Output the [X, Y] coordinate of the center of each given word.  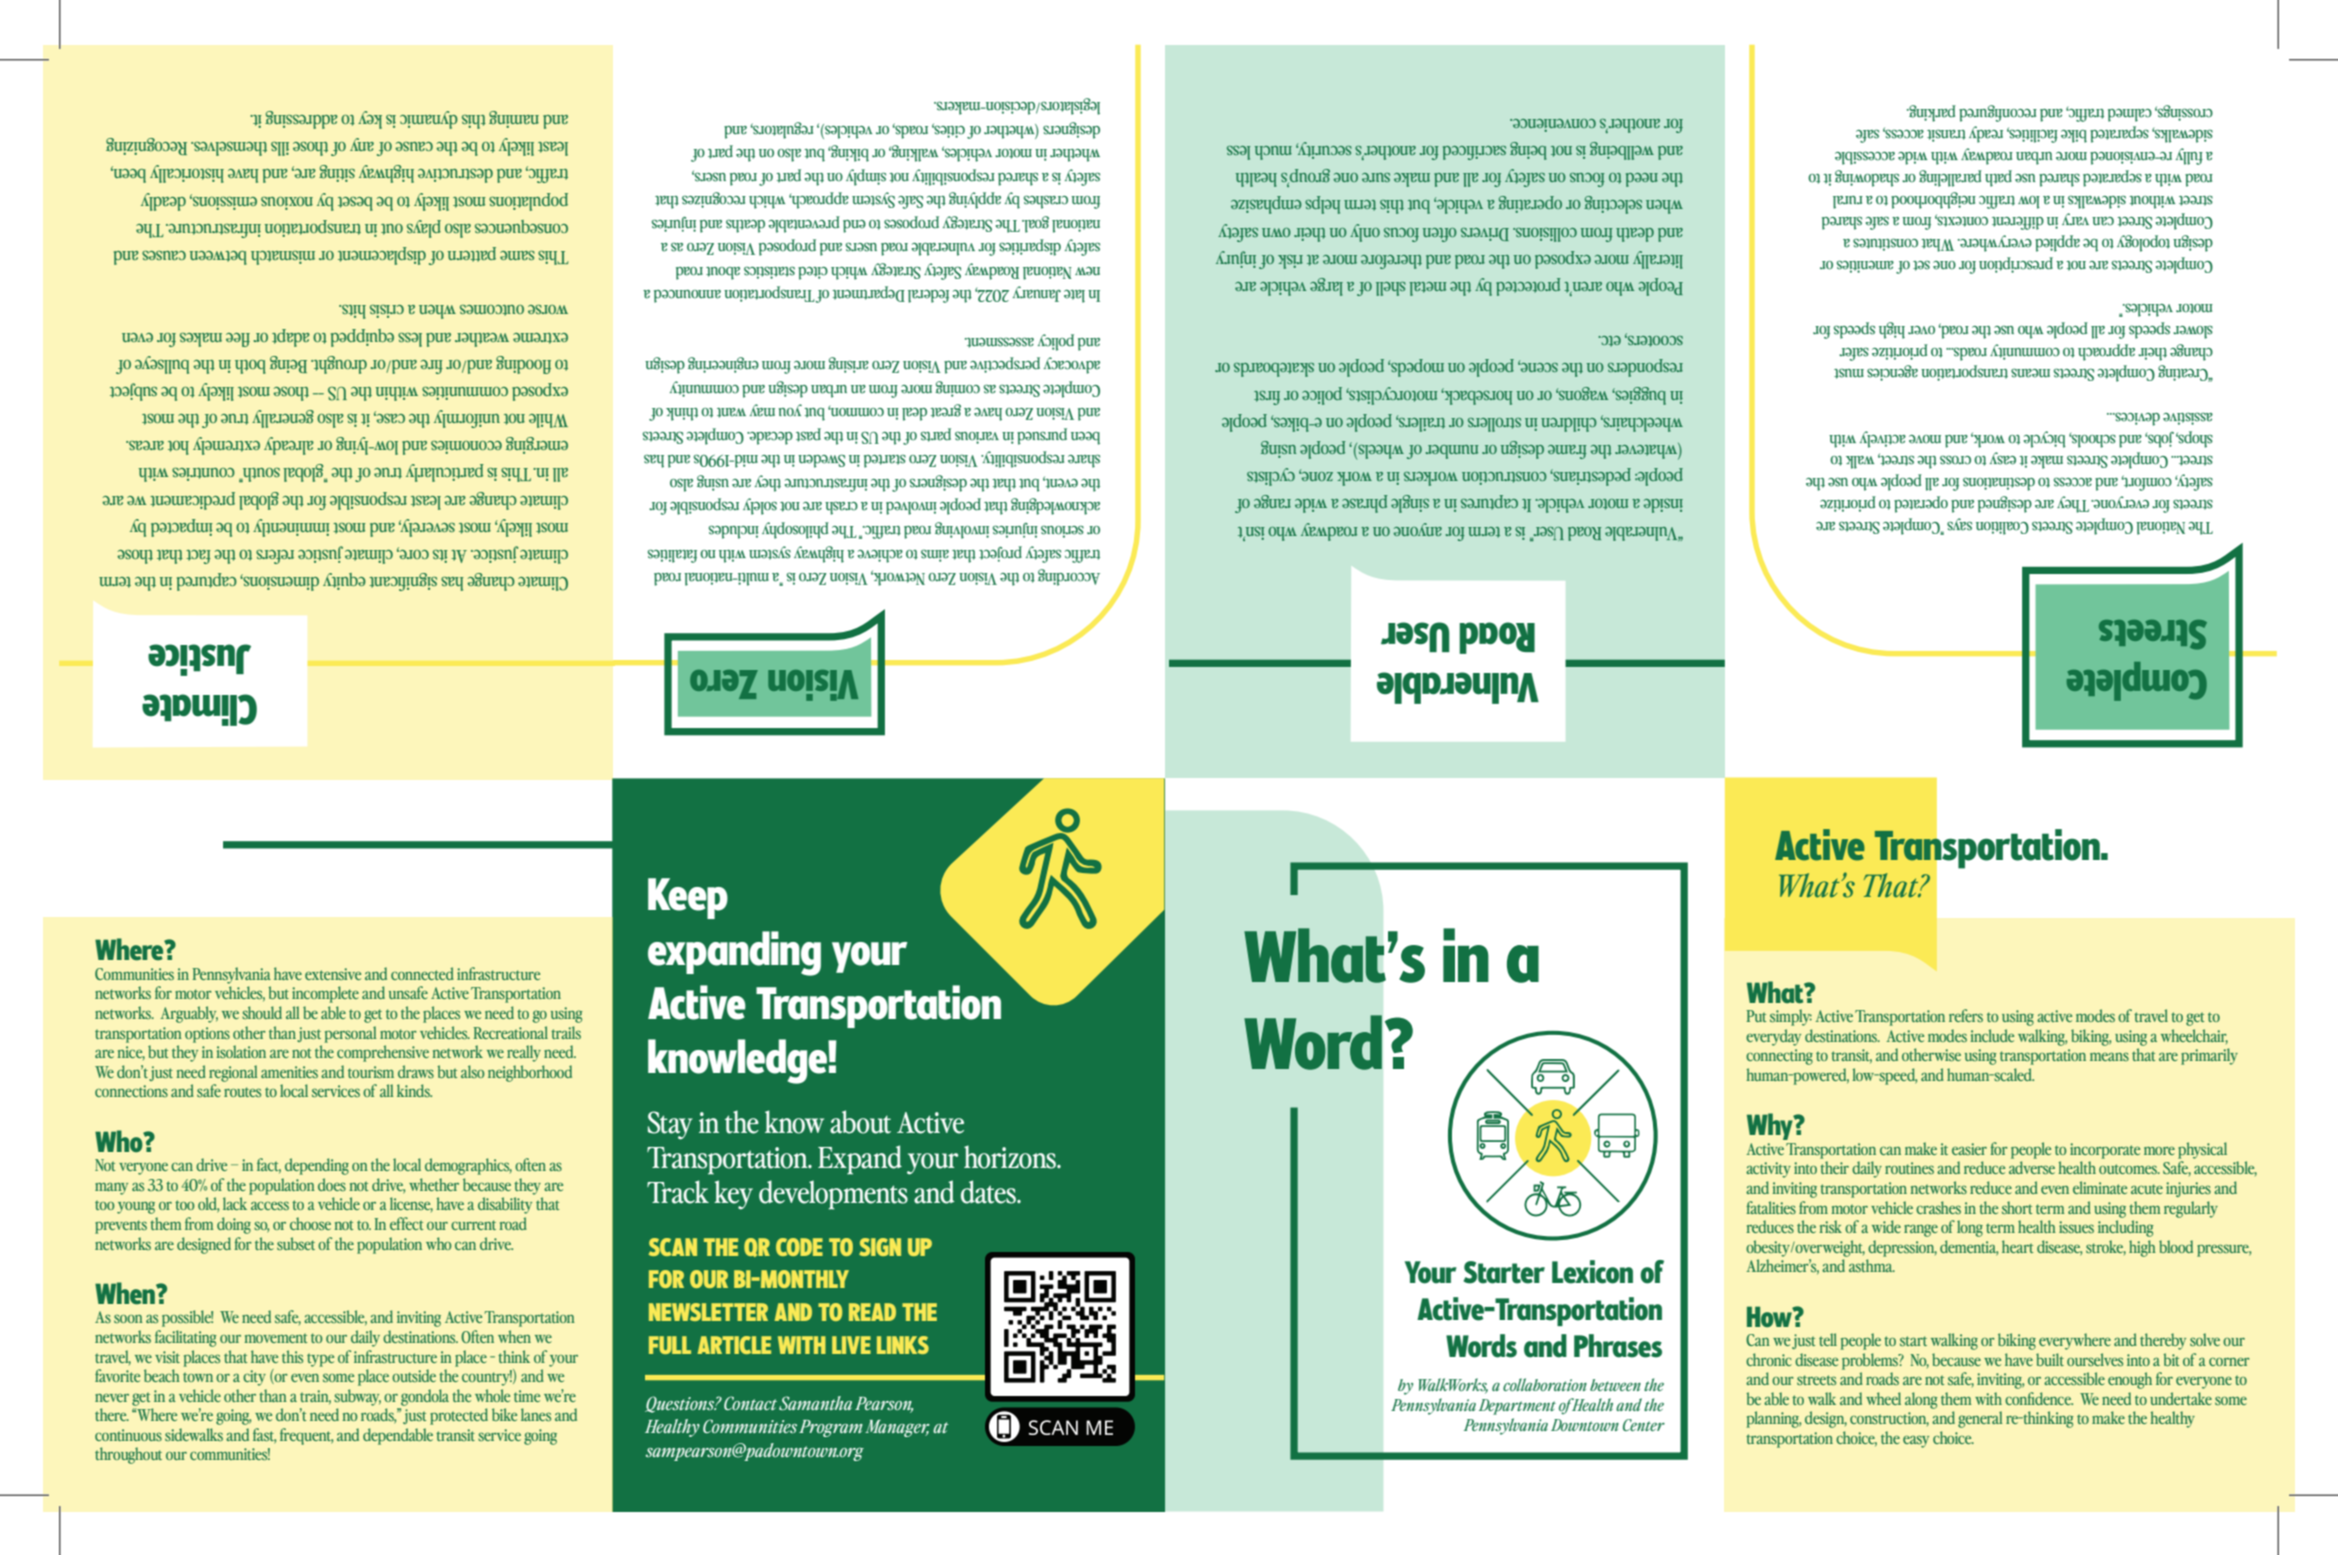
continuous [128, 1435]
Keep [688, 898]
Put [1756, 1016]
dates [990, 1192]
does [332, 1184]
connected [422, 973]
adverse [2032, 1167]
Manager [897, 1428]
